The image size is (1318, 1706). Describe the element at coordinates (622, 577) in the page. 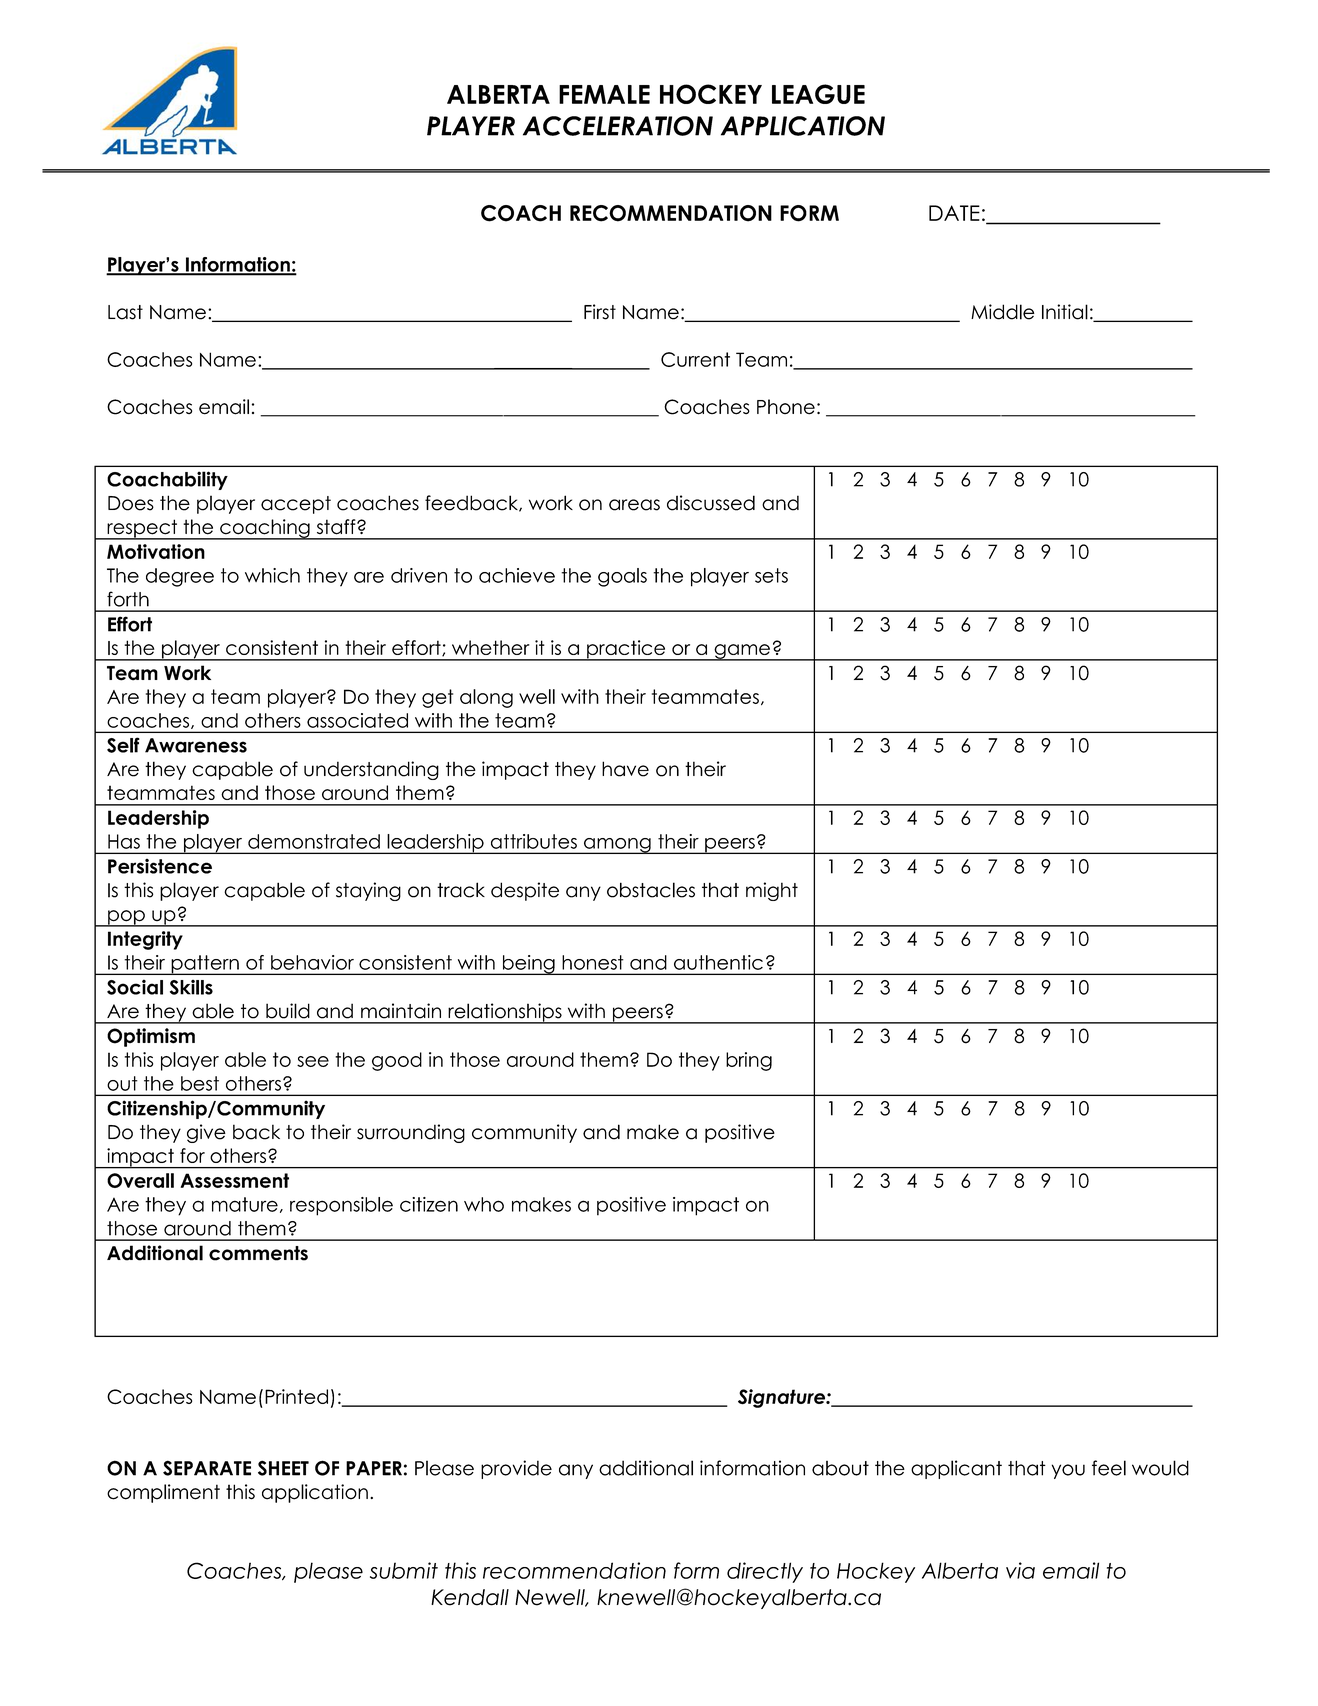

I see `goals` at that location.
